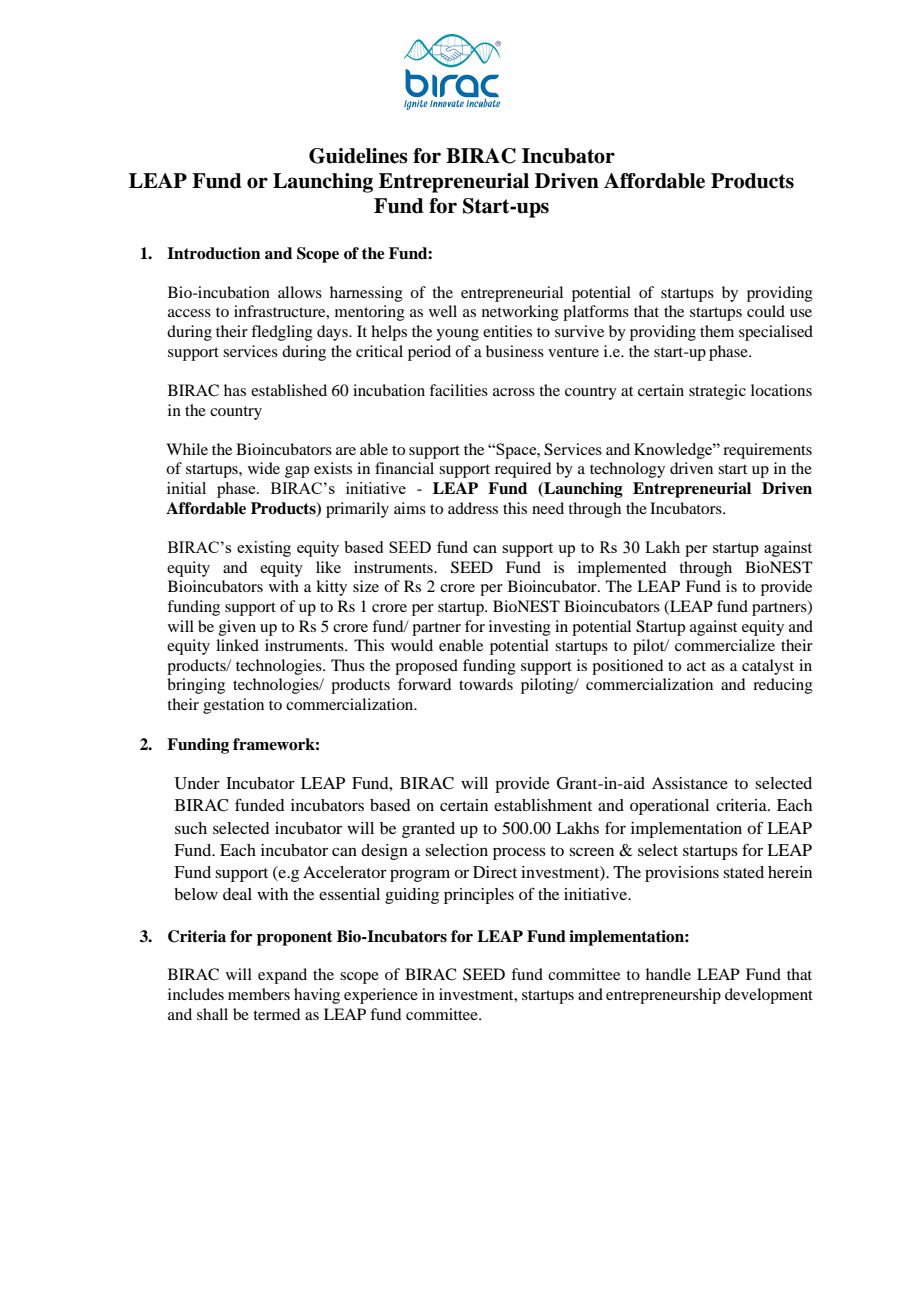 The image size is (924, 1307). What do you see at coordinates (381, 996) in the document?
I see `experience` at bounding box center [381, 996].
